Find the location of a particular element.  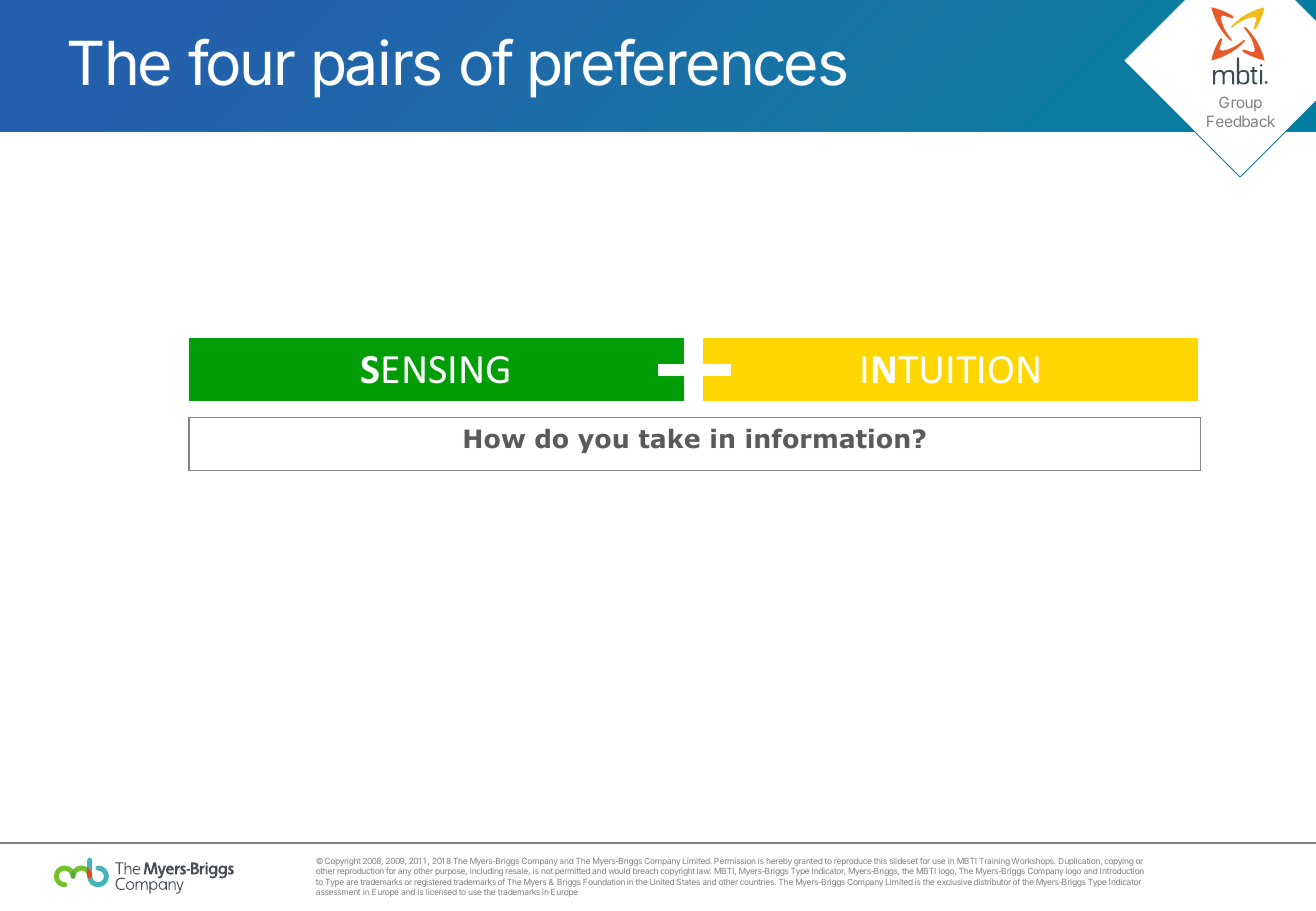

Introduction is located at coordinates (1122, 871).
